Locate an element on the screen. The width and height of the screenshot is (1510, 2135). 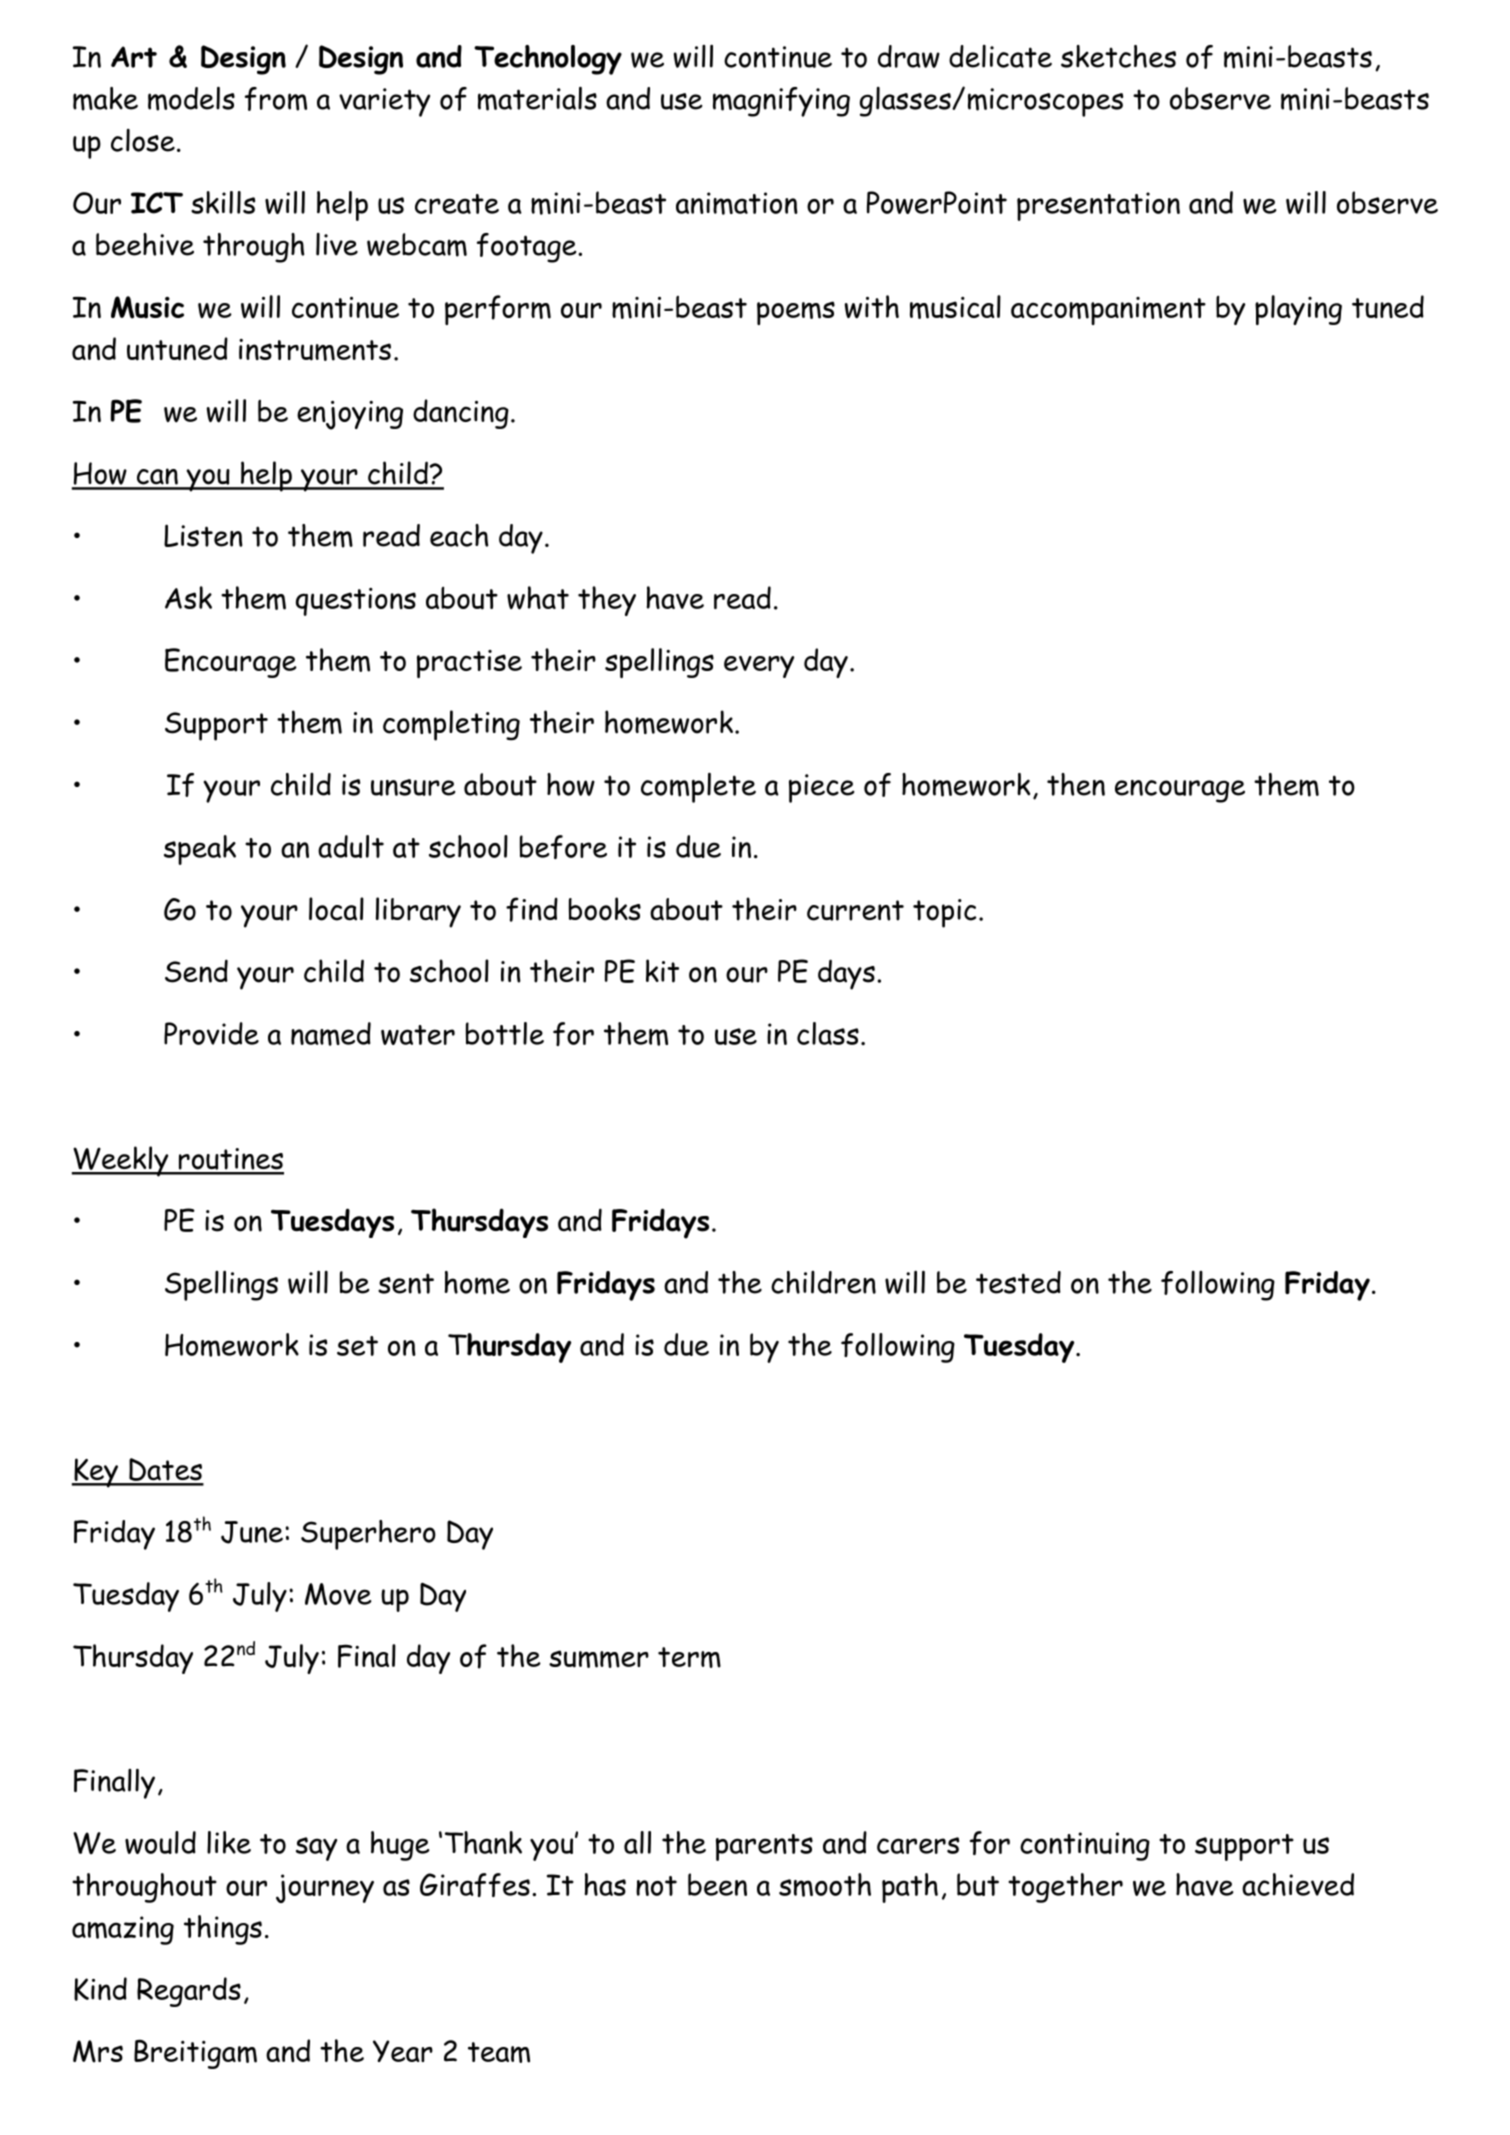
delicate is located at coordinates (1000, 56).
